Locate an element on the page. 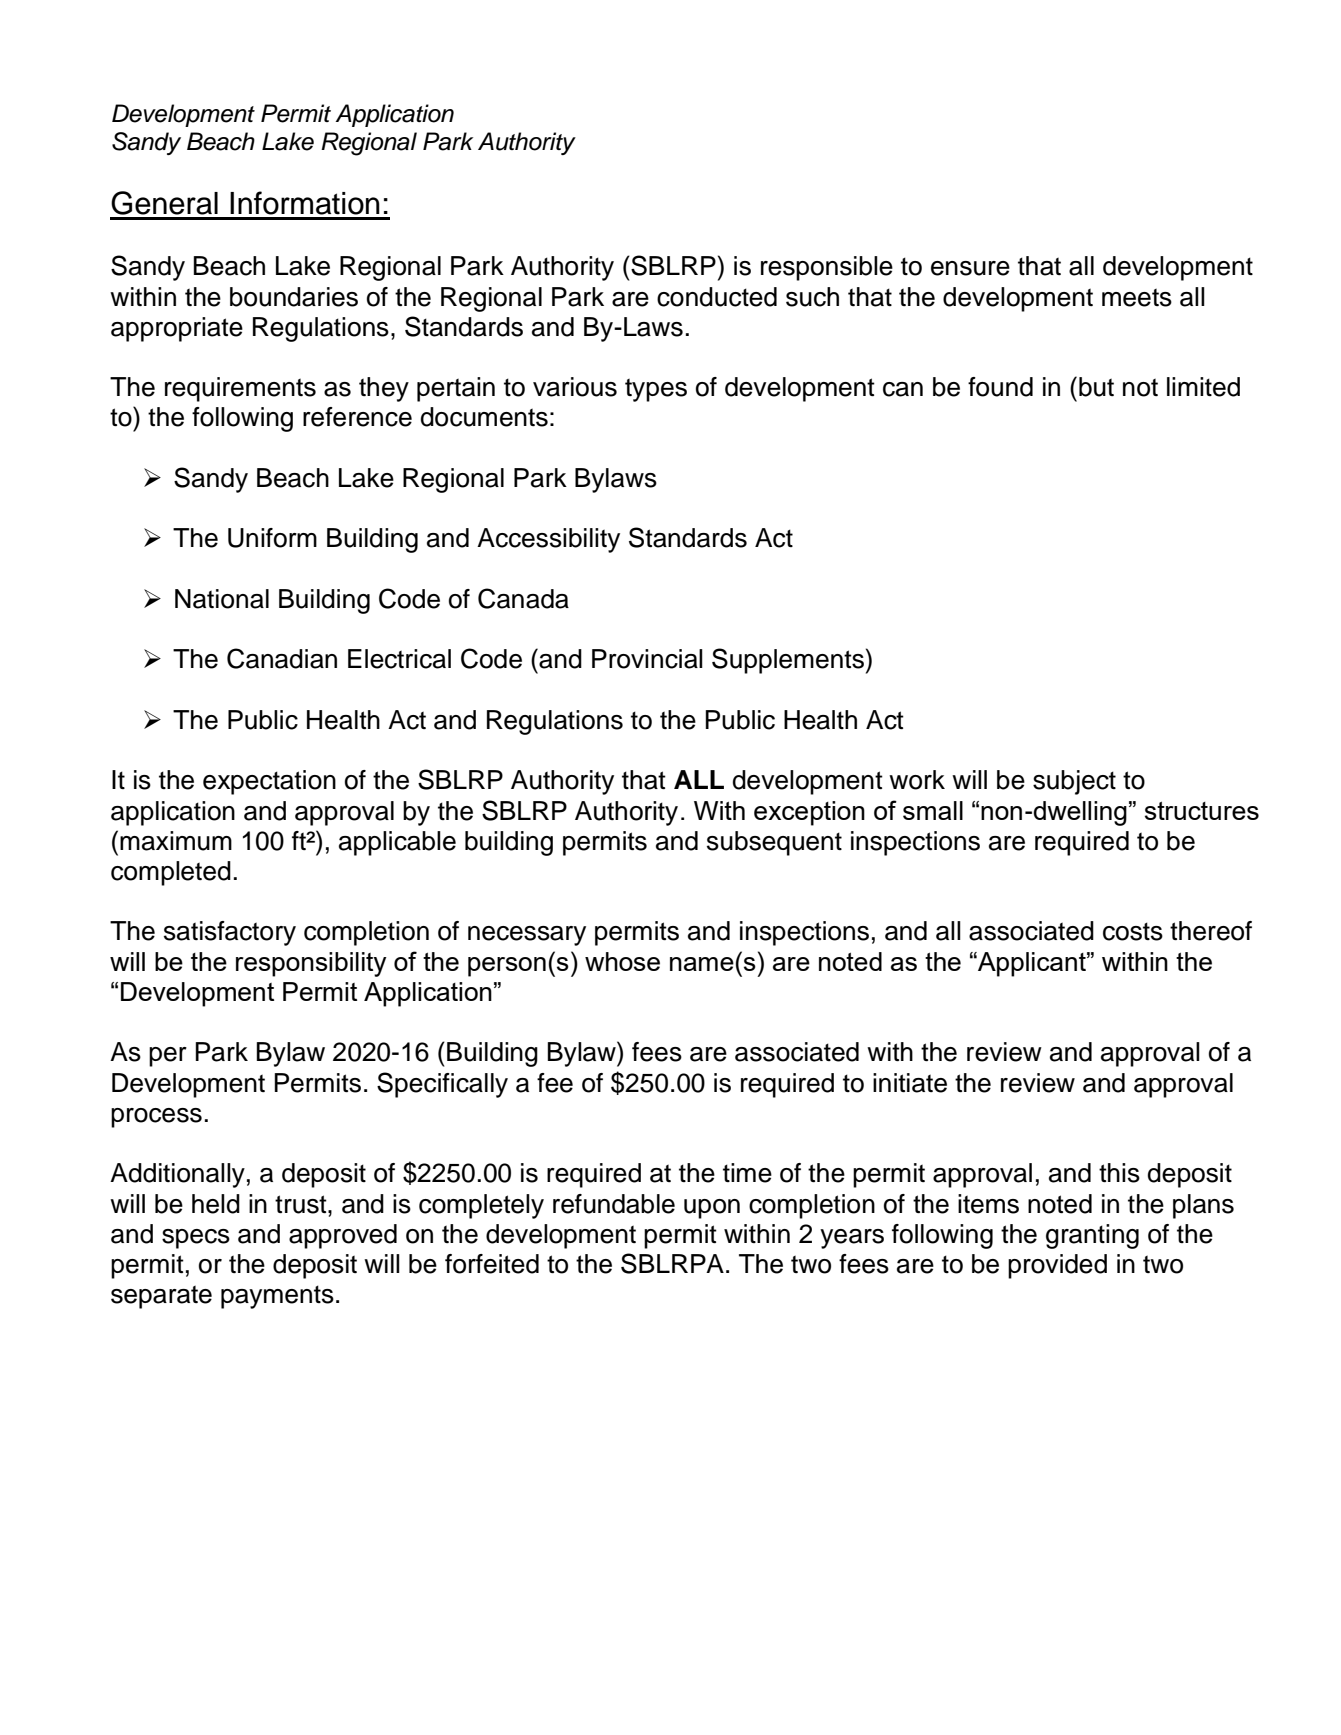  subject is located at coordinates (1074, 782).
